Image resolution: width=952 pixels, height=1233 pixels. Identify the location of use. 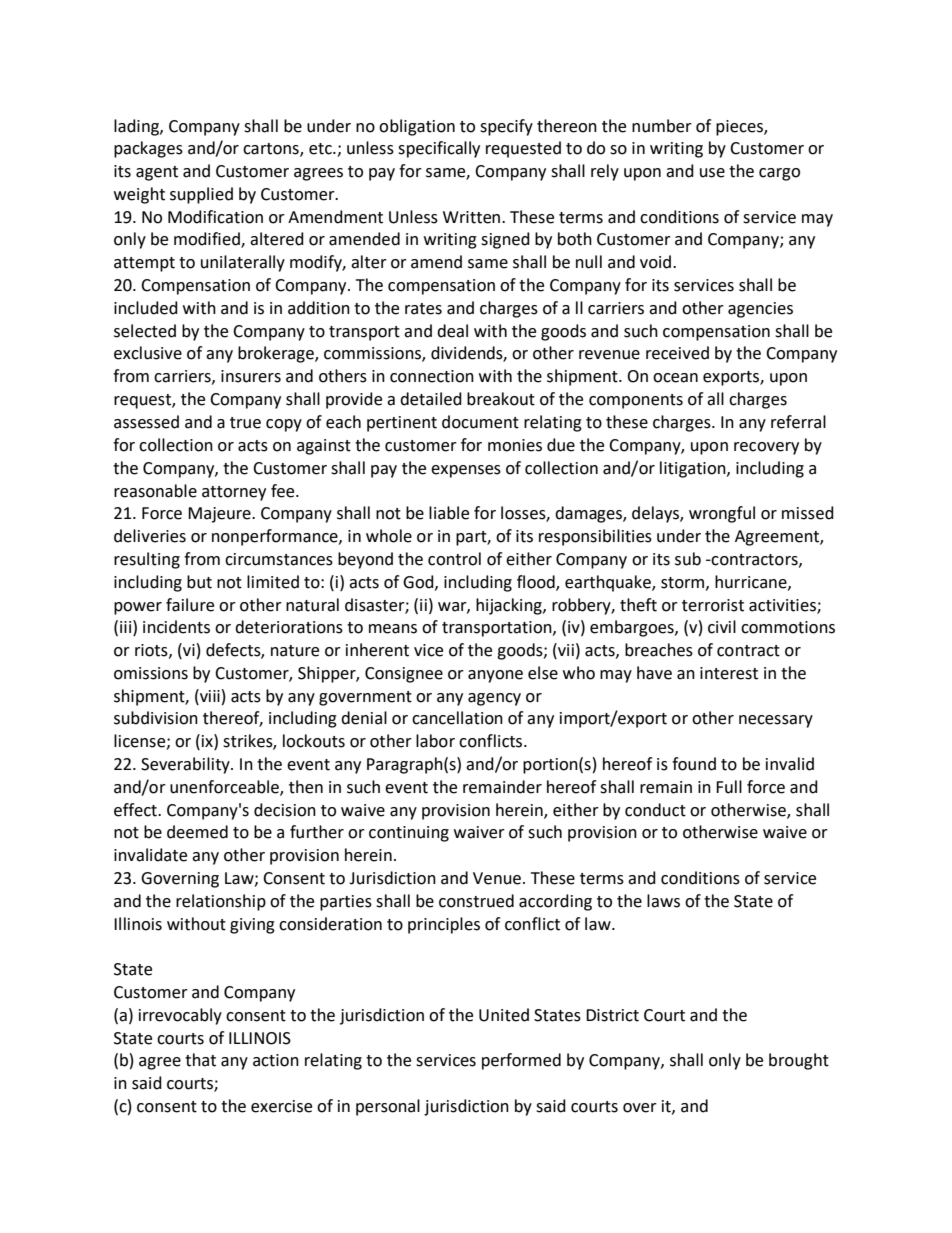
(712, 173).
